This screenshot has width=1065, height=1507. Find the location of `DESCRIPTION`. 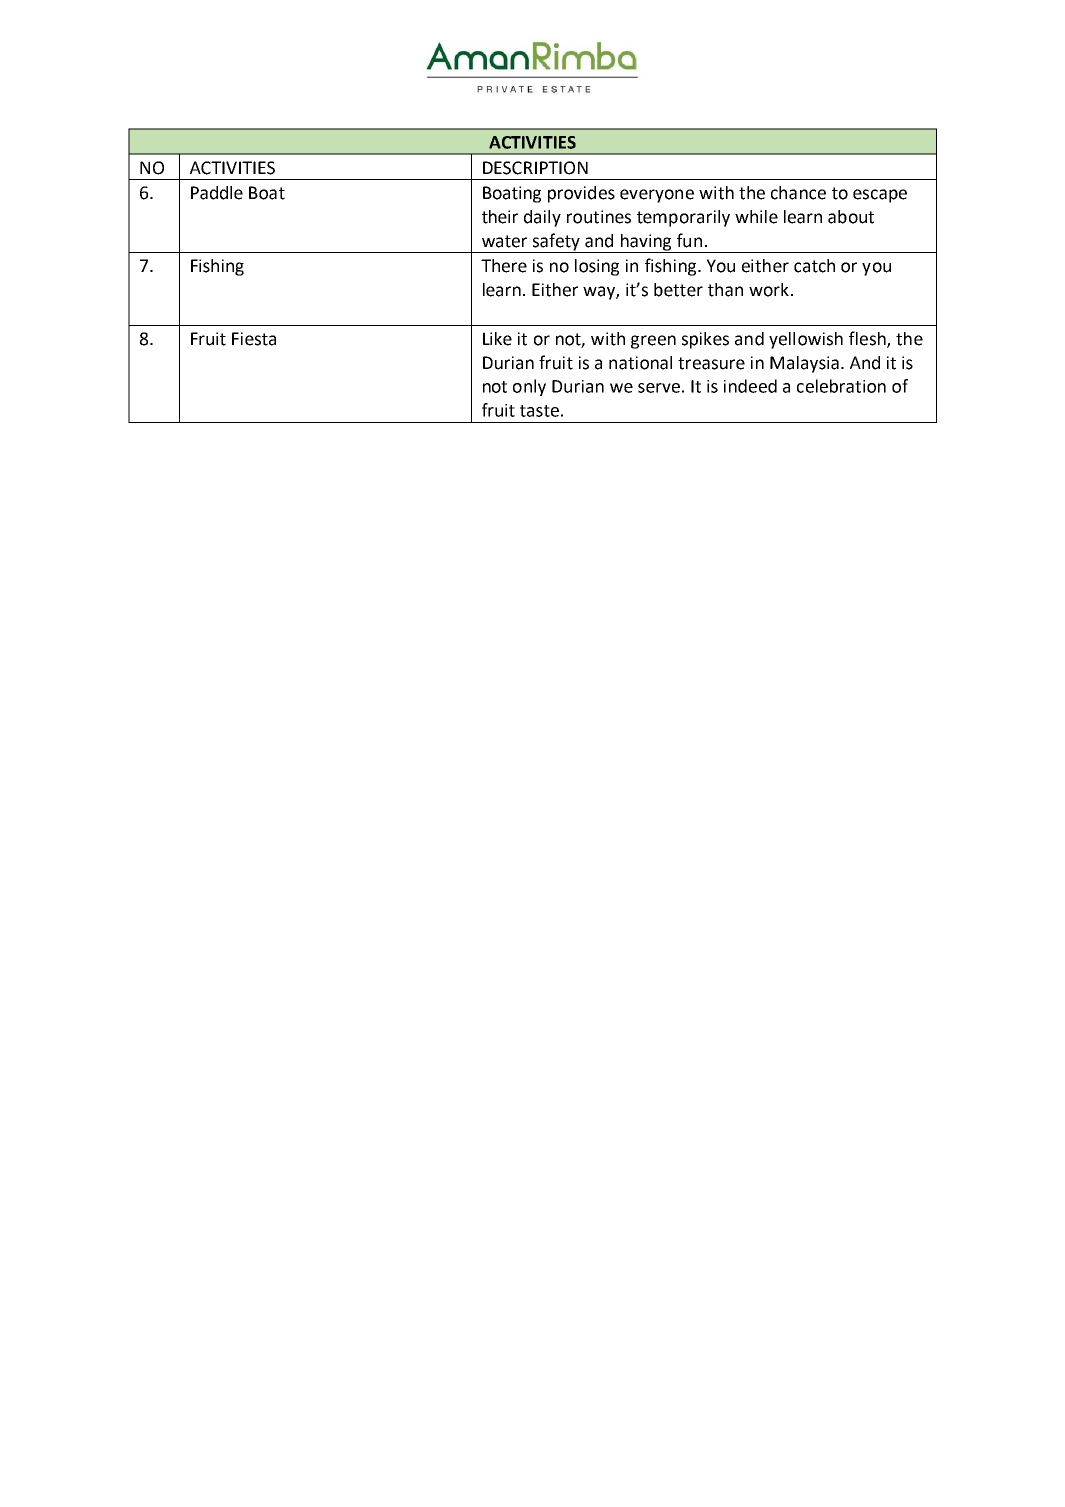

DESCRIPTION is located at coordinates (535, 168).
